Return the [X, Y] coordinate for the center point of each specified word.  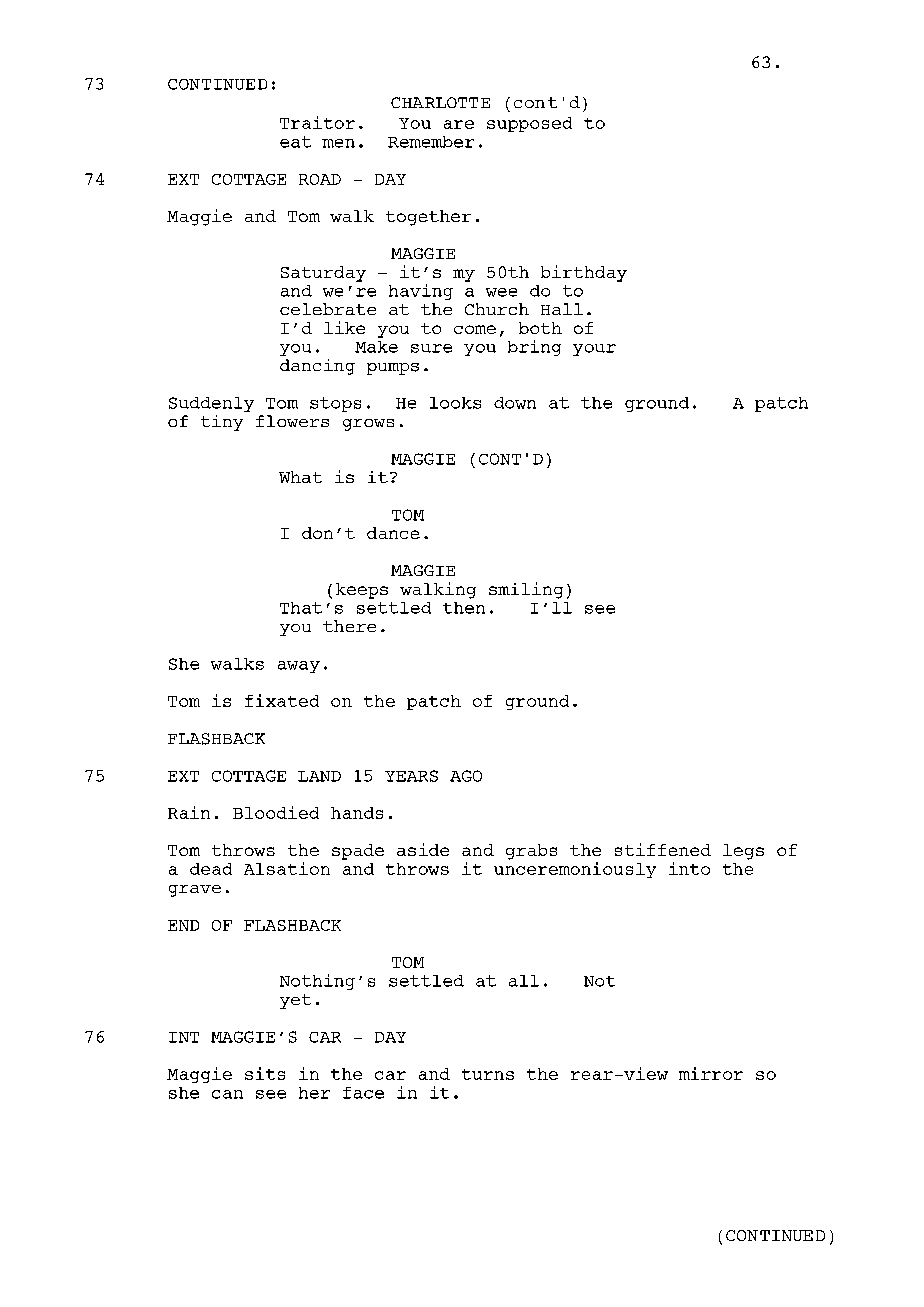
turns [488, 1074]
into [689, 868]
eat [295, 142]
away [299, 667]
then [464, 608]
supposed [529, 124]
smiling [526, 590]
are [459, 124]
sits [265, 1073]
